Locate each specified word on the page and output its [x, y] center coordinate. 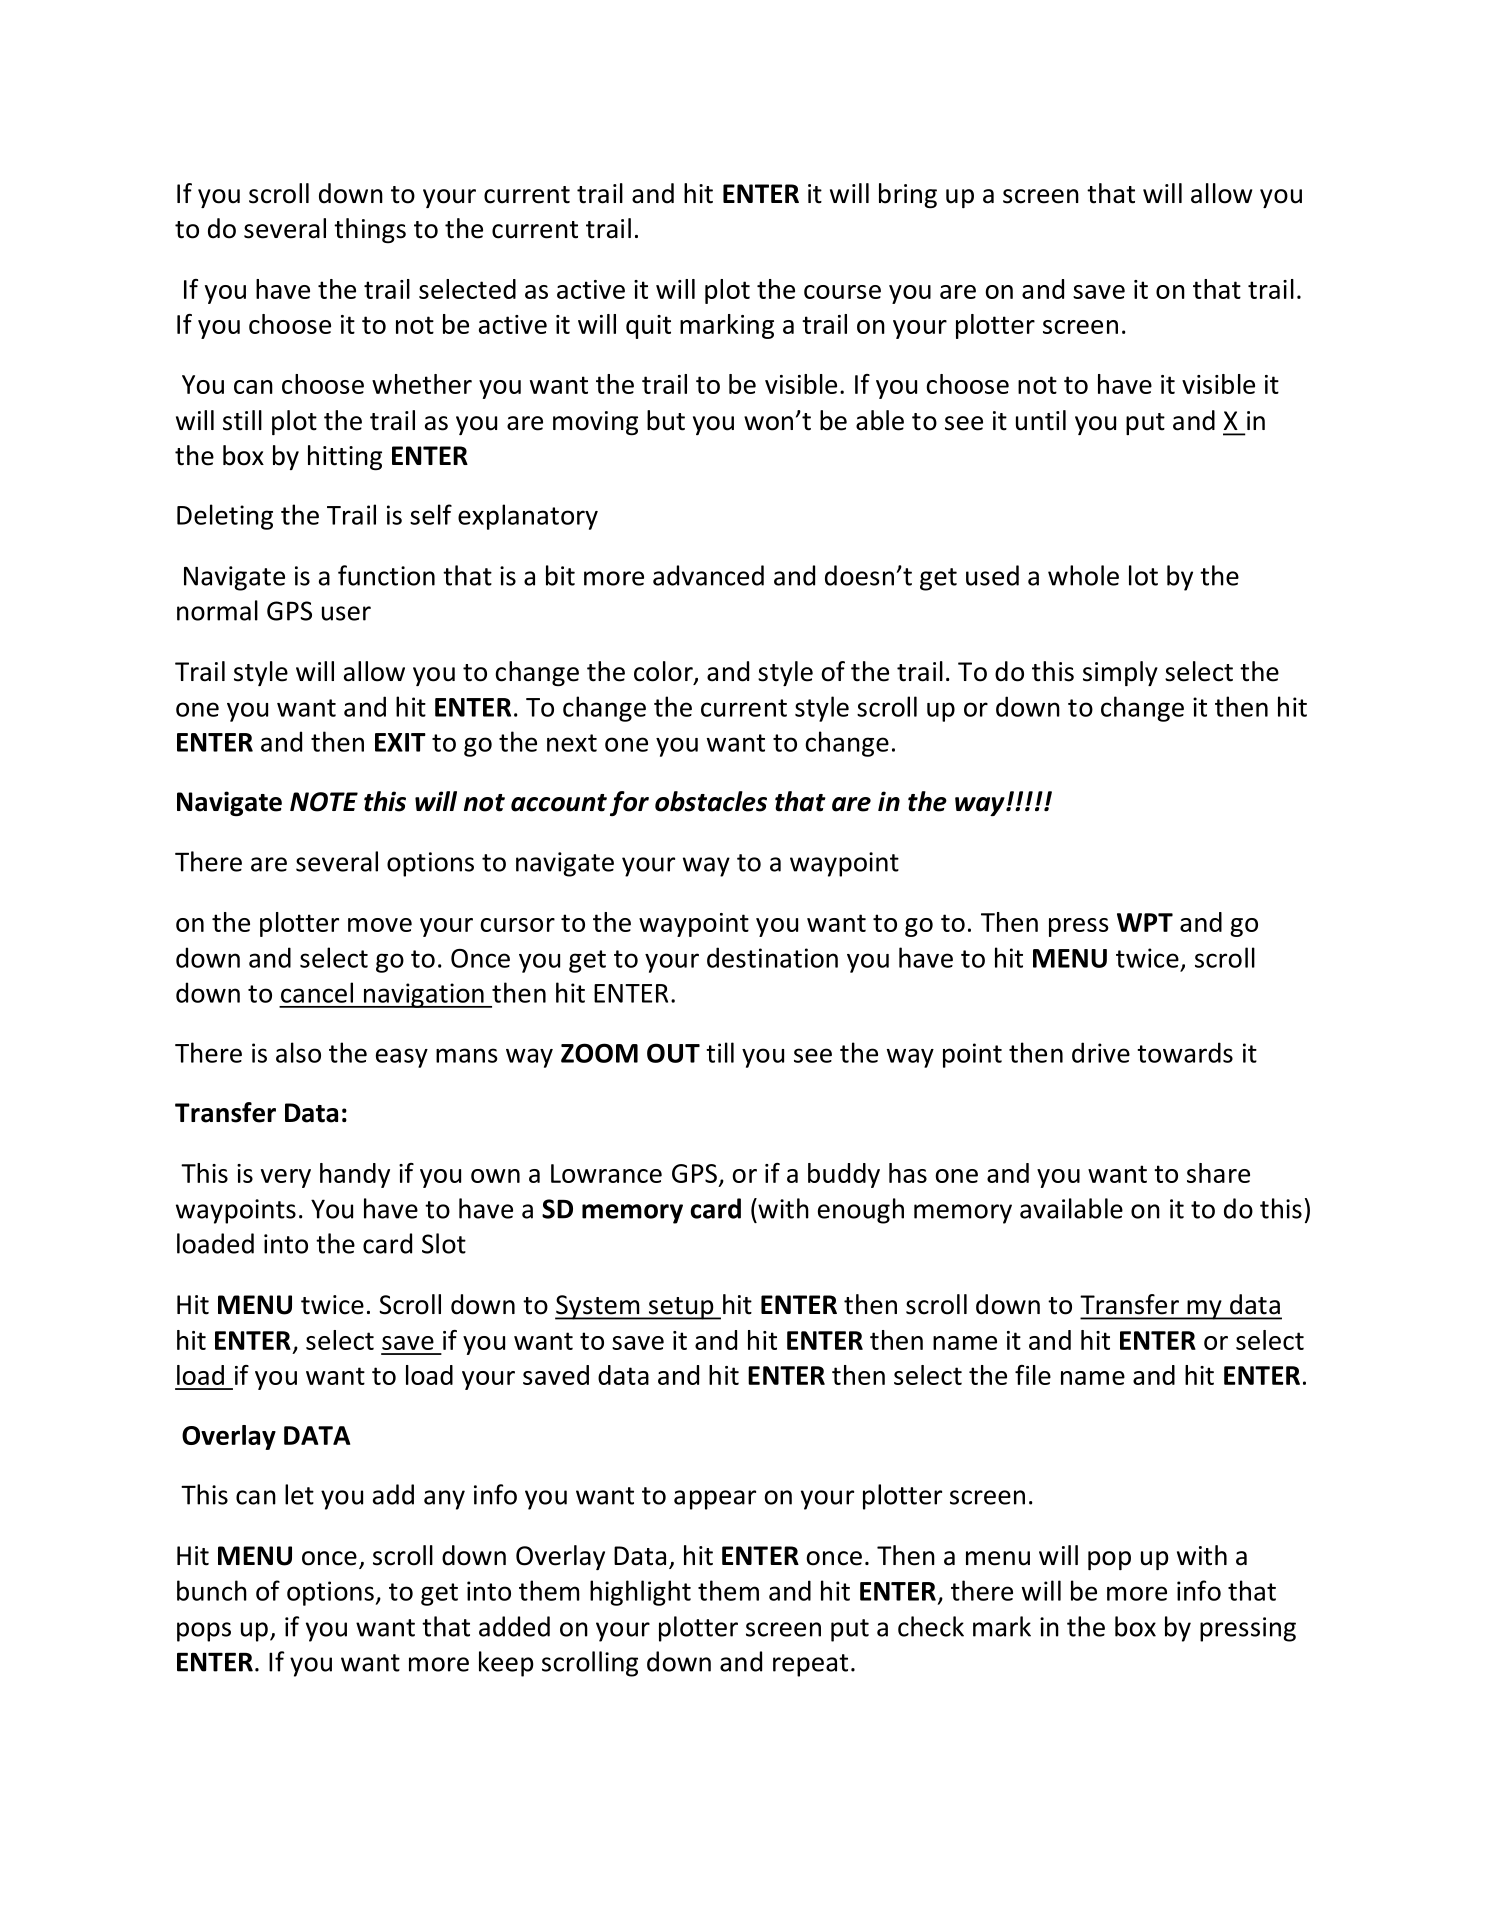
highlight [640, 1593]
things [370, 230]
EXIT [400, 742]
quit [648, 327]
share [1218, 1173]
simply [1120, 673]
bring [908, 195]
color [664, 672]
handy [355, 1175]
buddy [844, 1175]
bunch [212, 1590]
